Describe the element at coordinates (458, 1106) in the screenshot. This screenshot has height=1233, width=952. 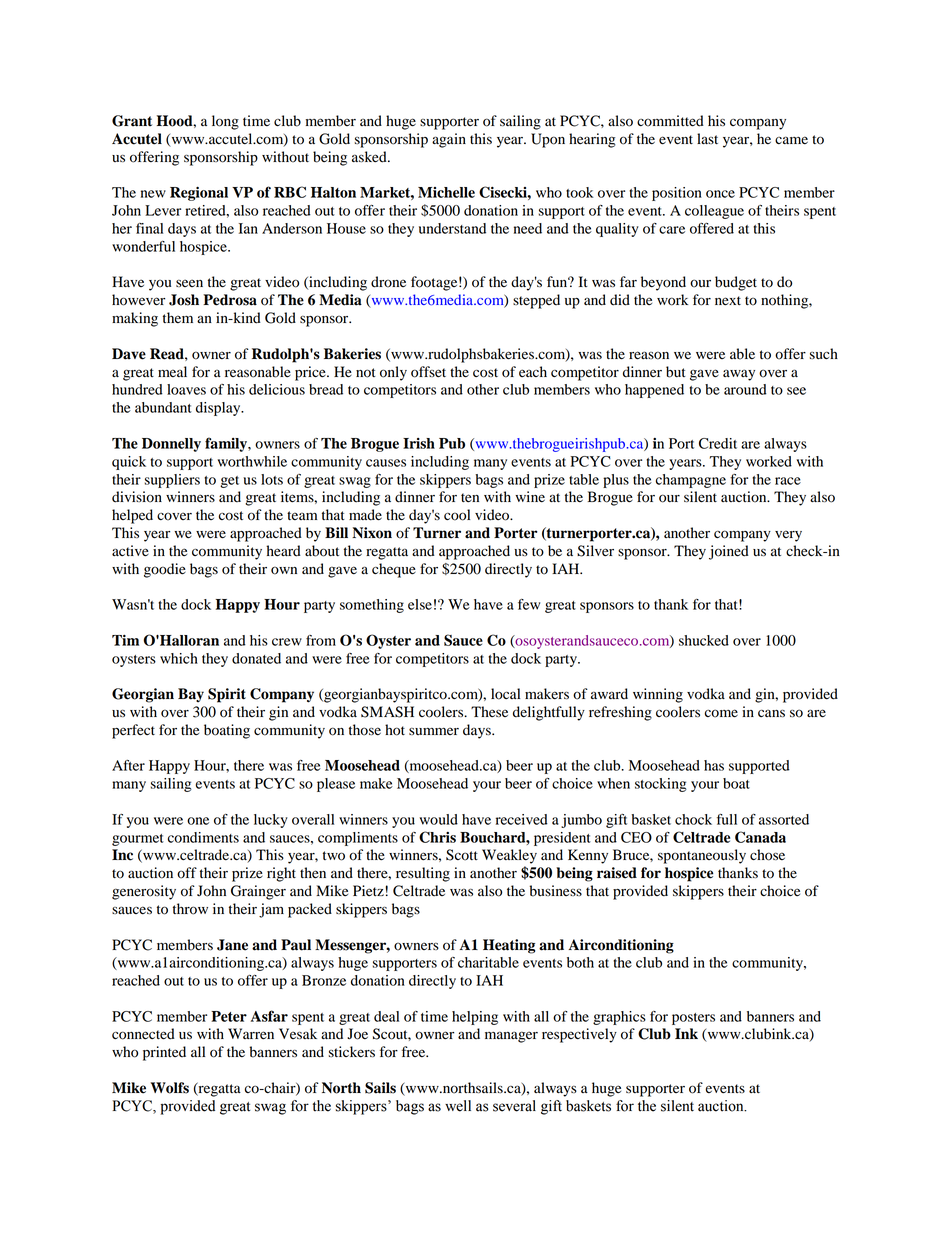
I see `well` at that location.
